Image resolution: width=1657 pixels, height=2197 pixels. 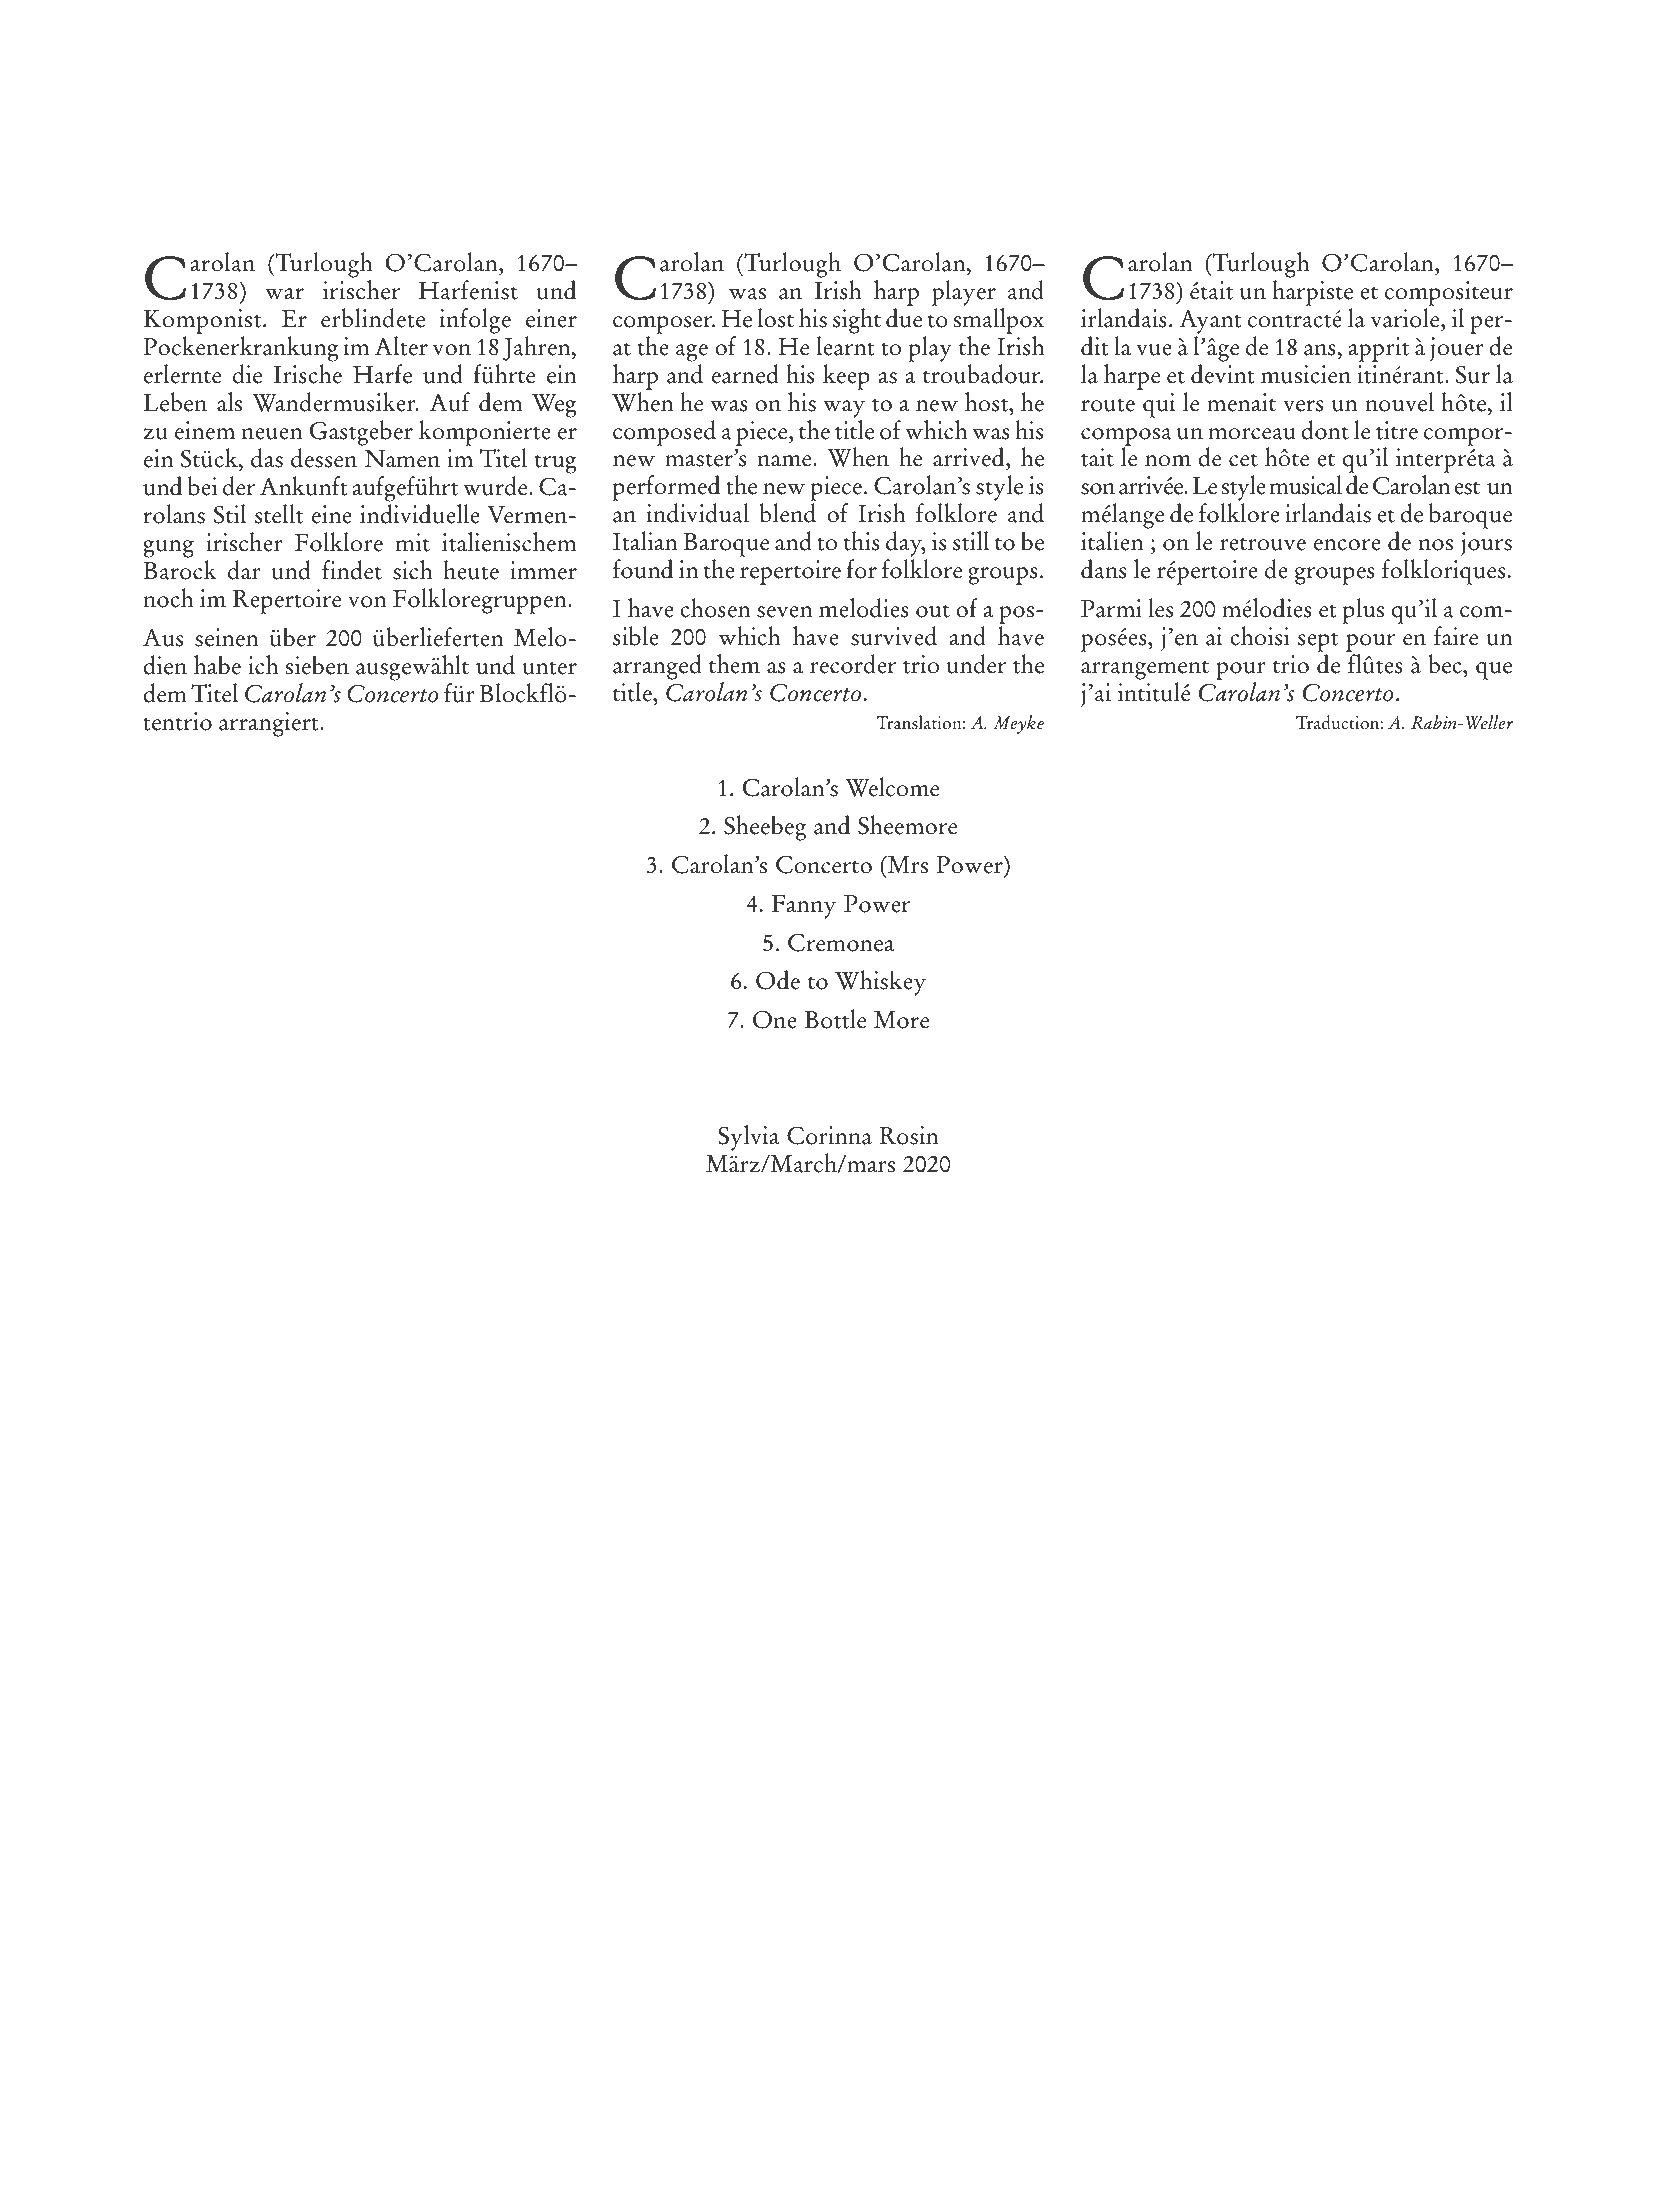 What do you see at coordinates (748, 1138) in the screenshot?
I see `Sylvia` at bounding box center [748, 1138].
